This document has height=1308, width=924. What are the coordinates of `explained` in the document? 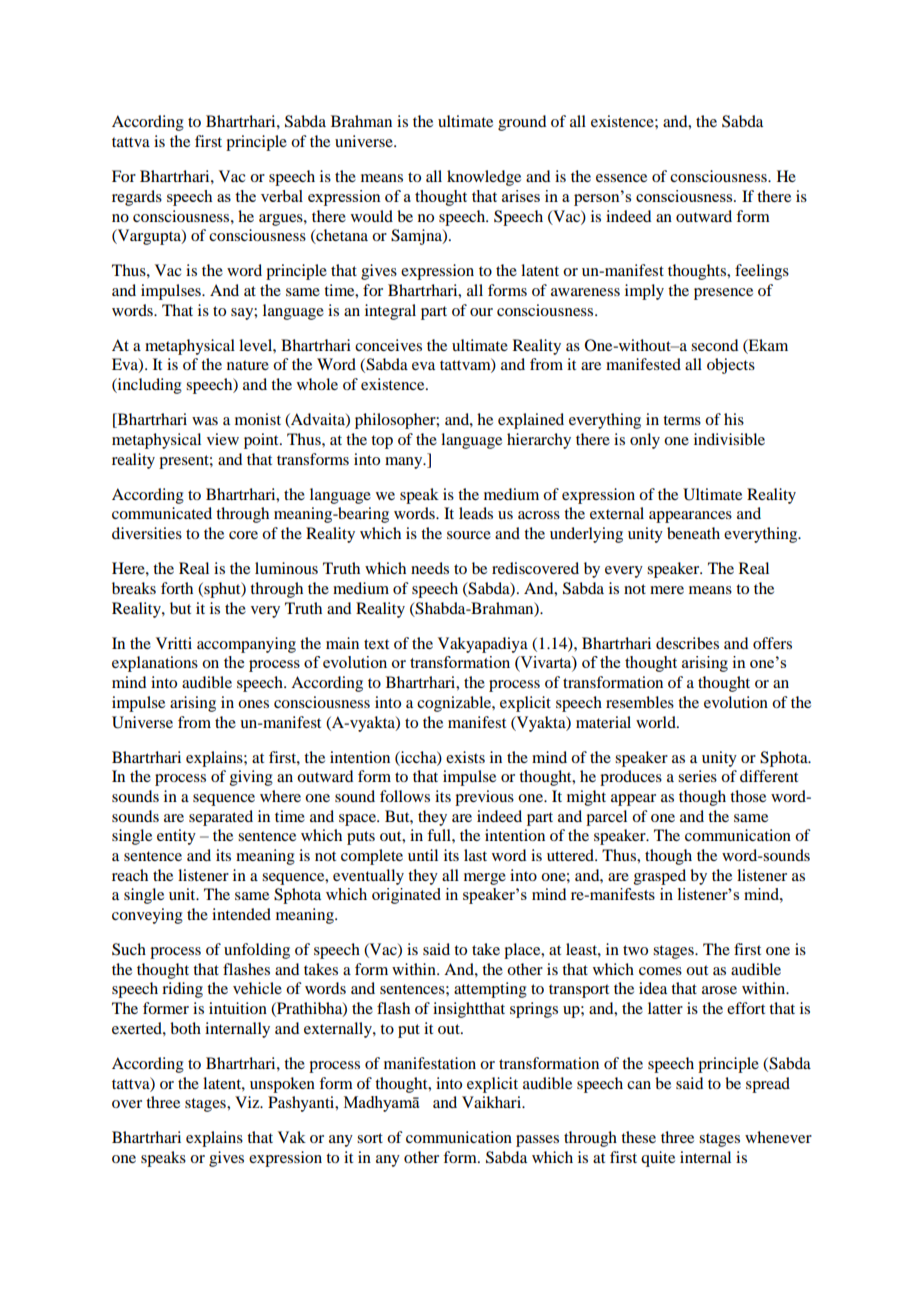 It's located at (531, 421).
